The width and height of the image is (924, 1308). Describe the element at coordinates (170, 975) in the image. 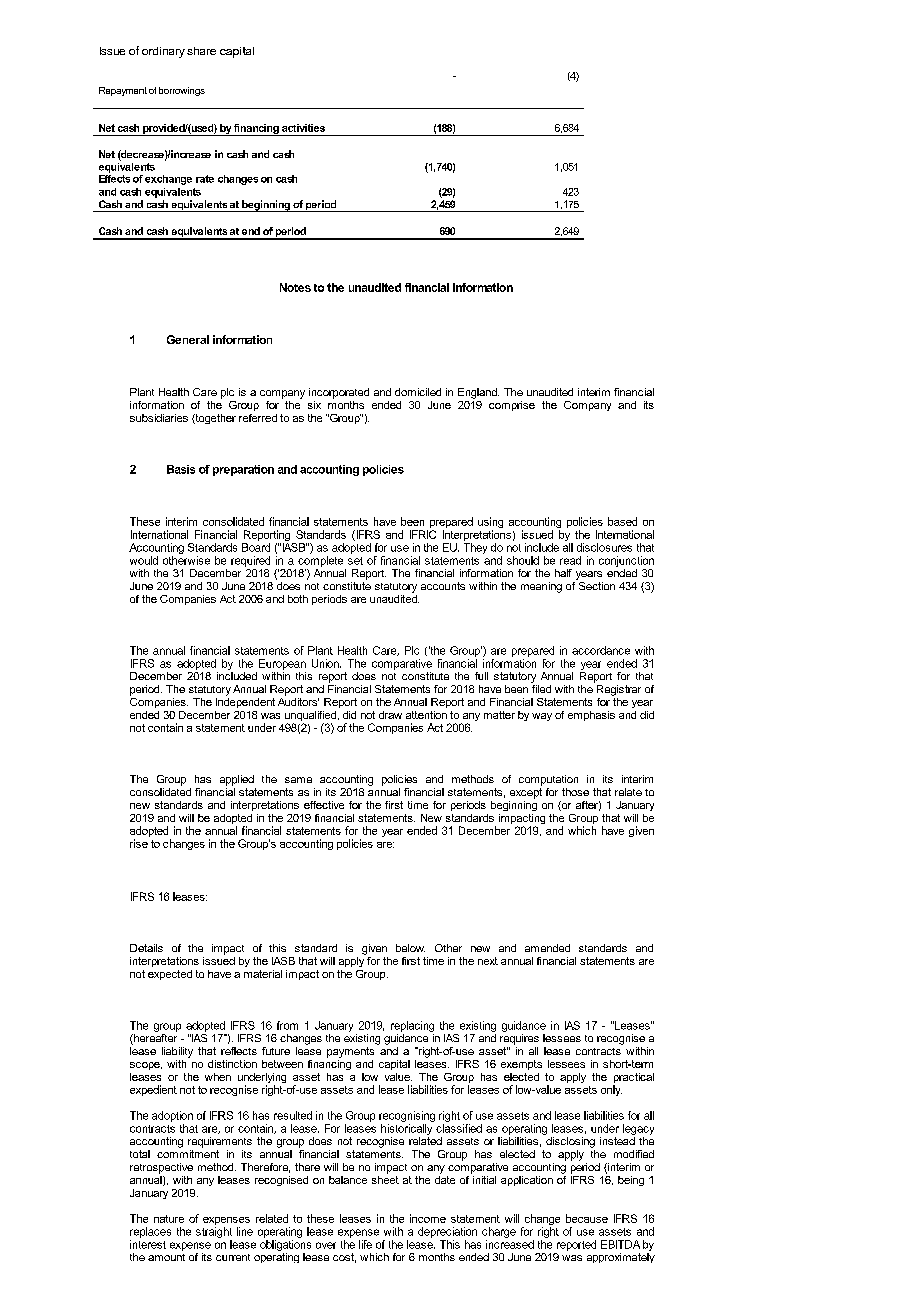

I see `expected` at that location.
